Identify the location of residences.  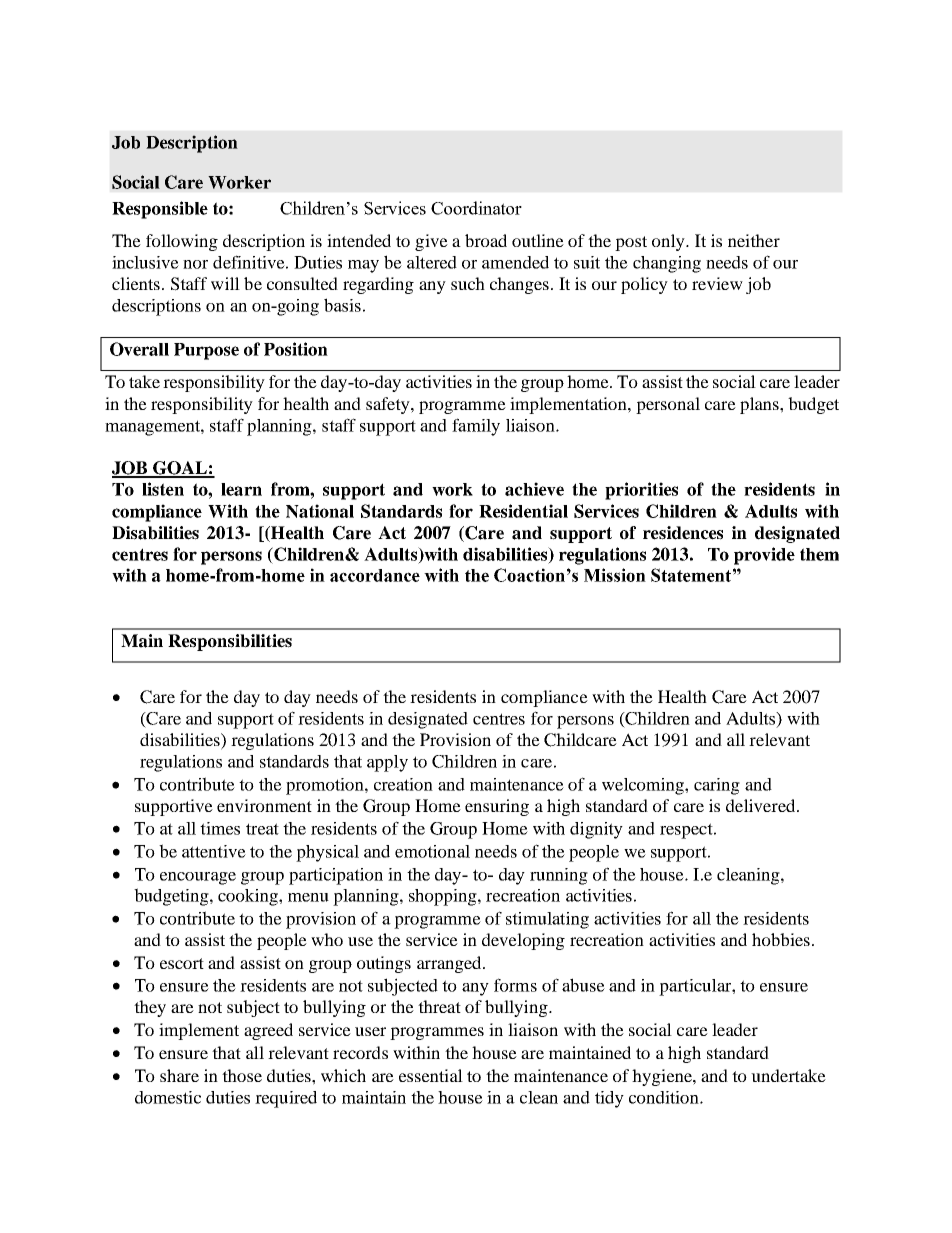
(683, 533).
